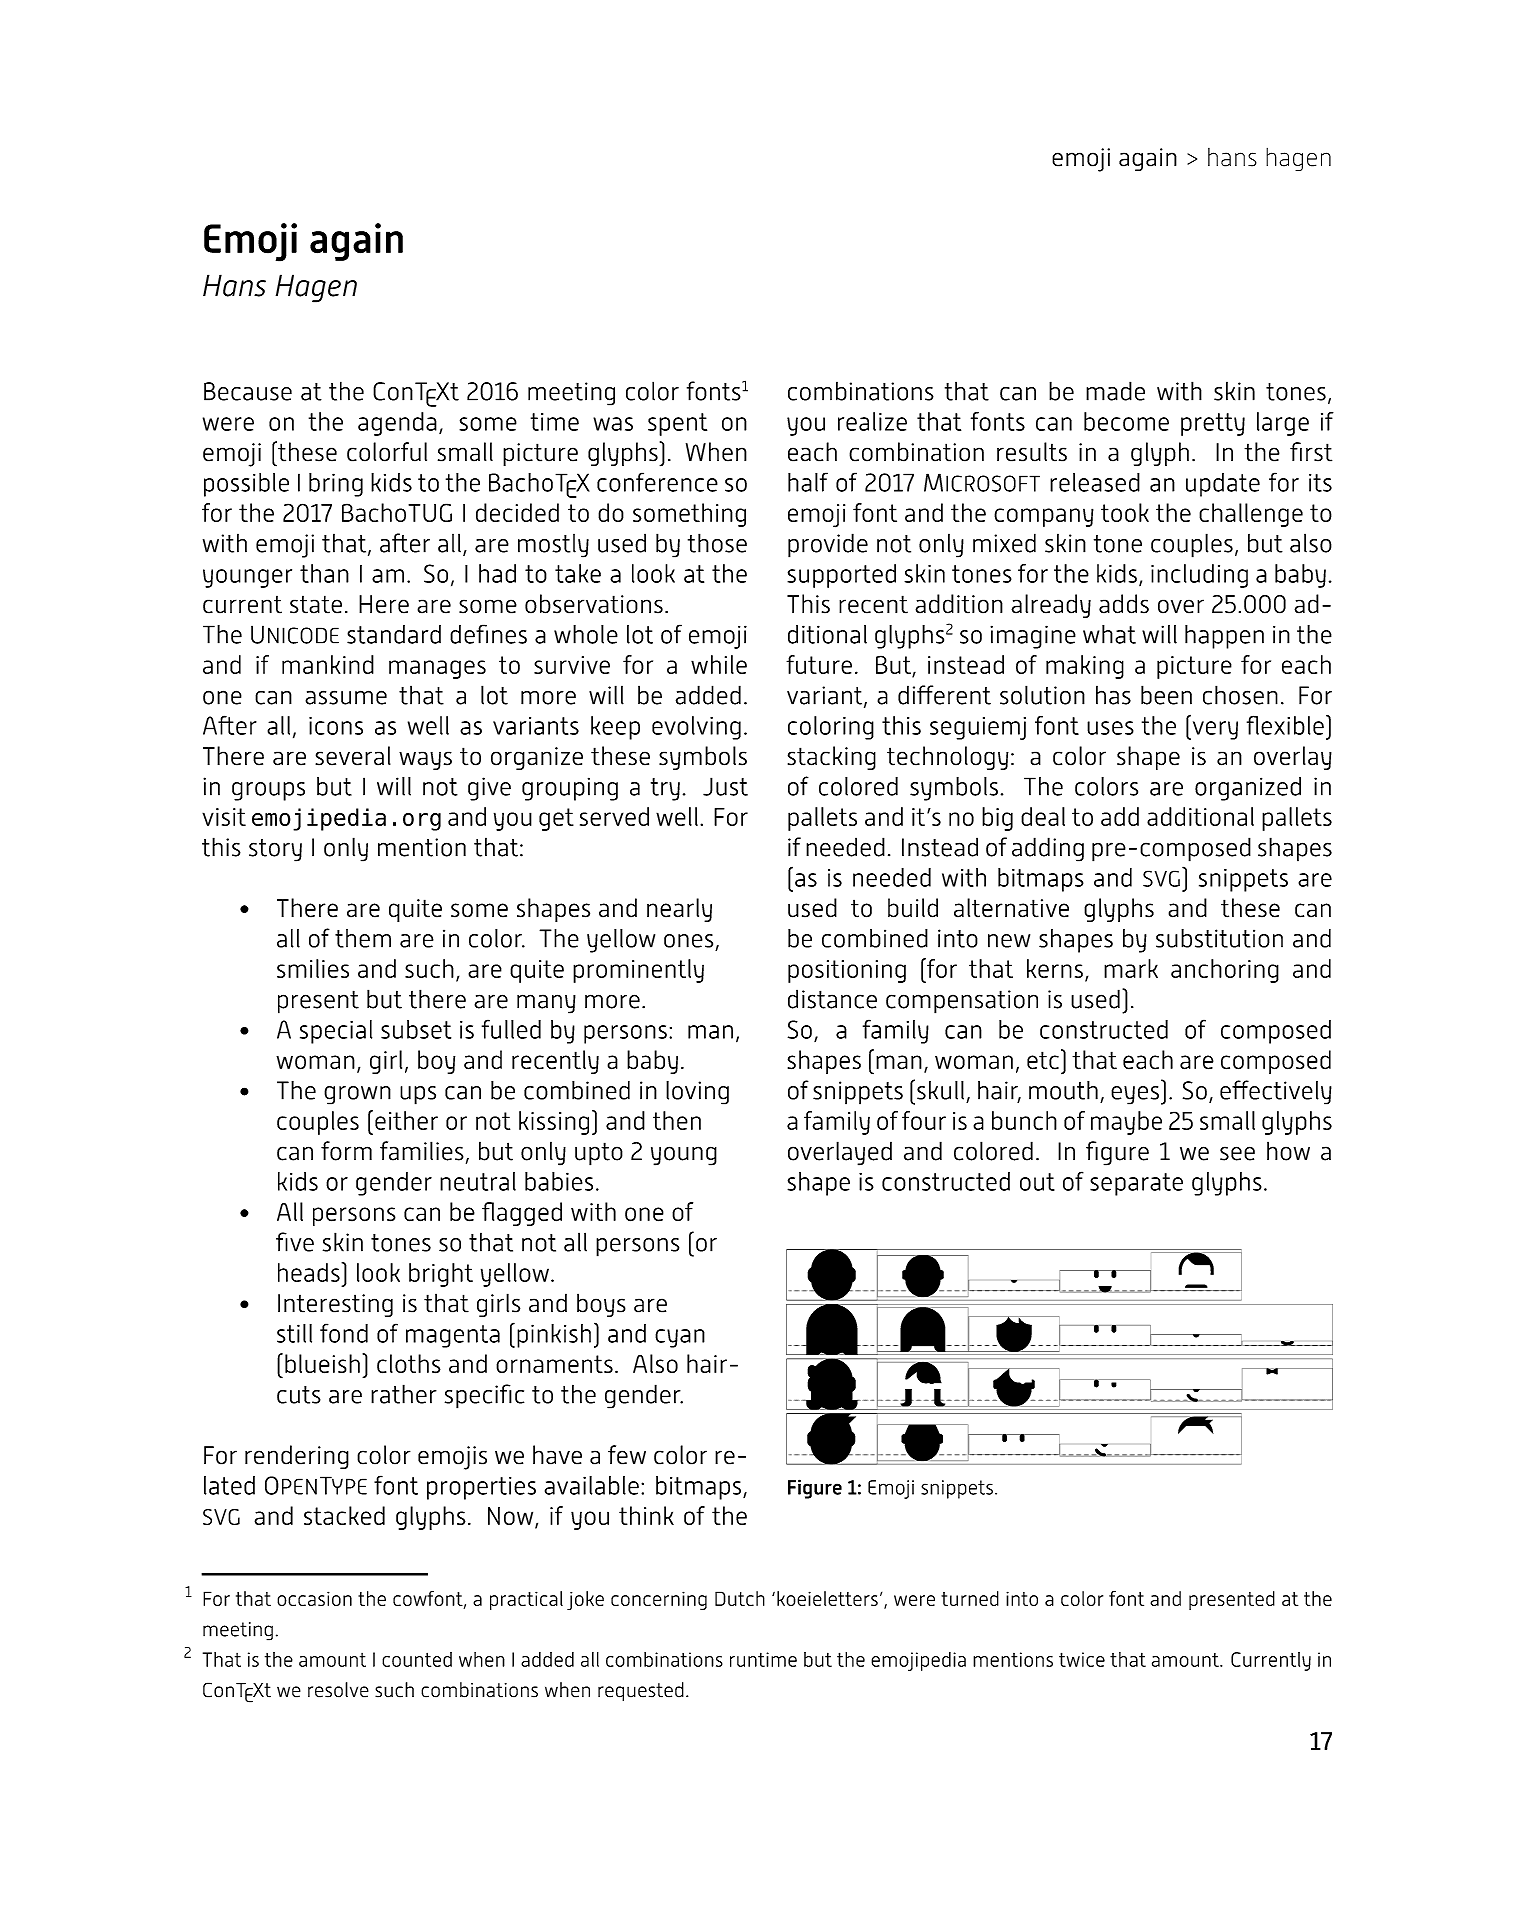 The image size is (1513, 1917). I want to click on cyan, so click(680, 1338).
